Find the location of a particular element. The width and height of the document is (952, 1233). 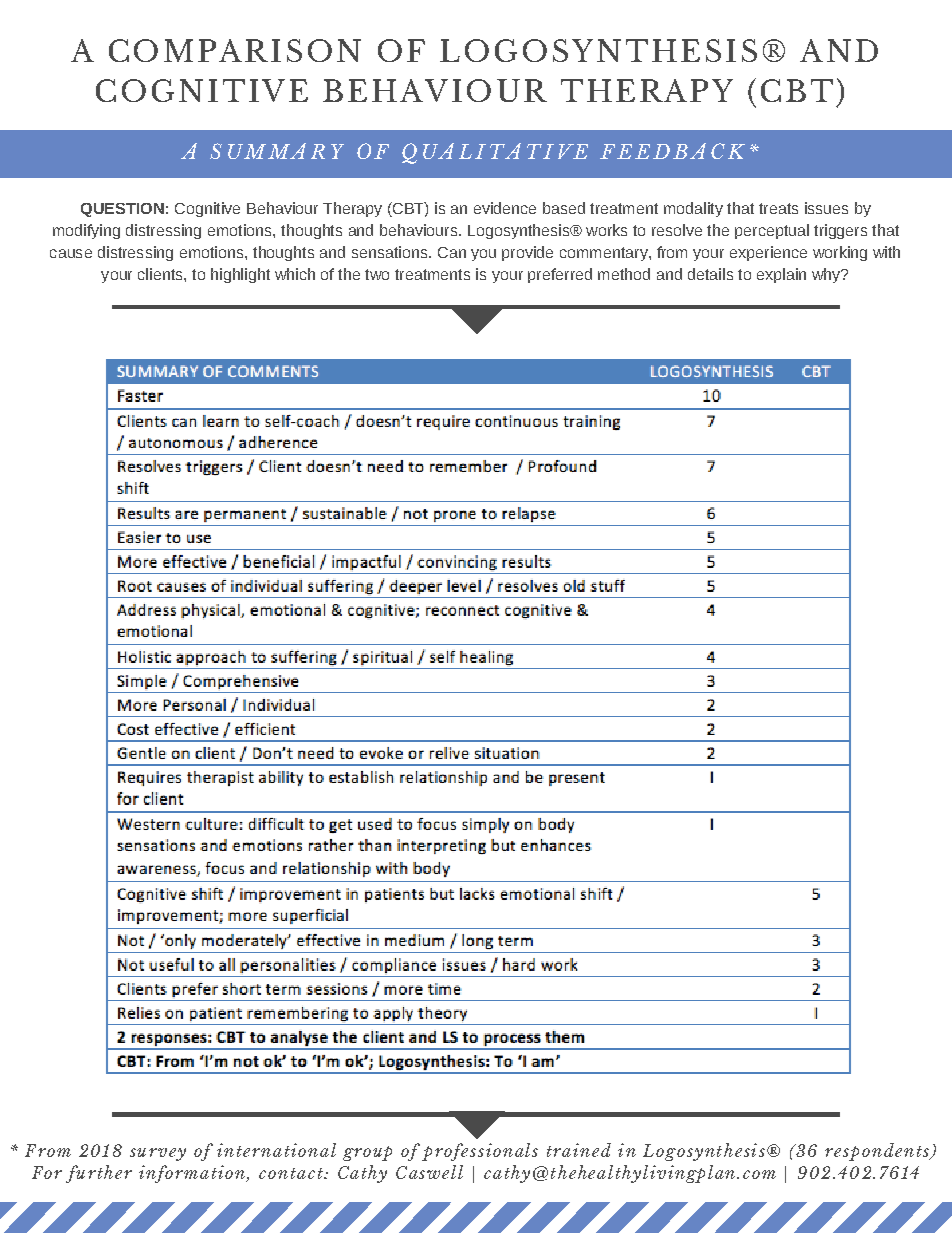

respondents is located at coordinates (878, 1152).
